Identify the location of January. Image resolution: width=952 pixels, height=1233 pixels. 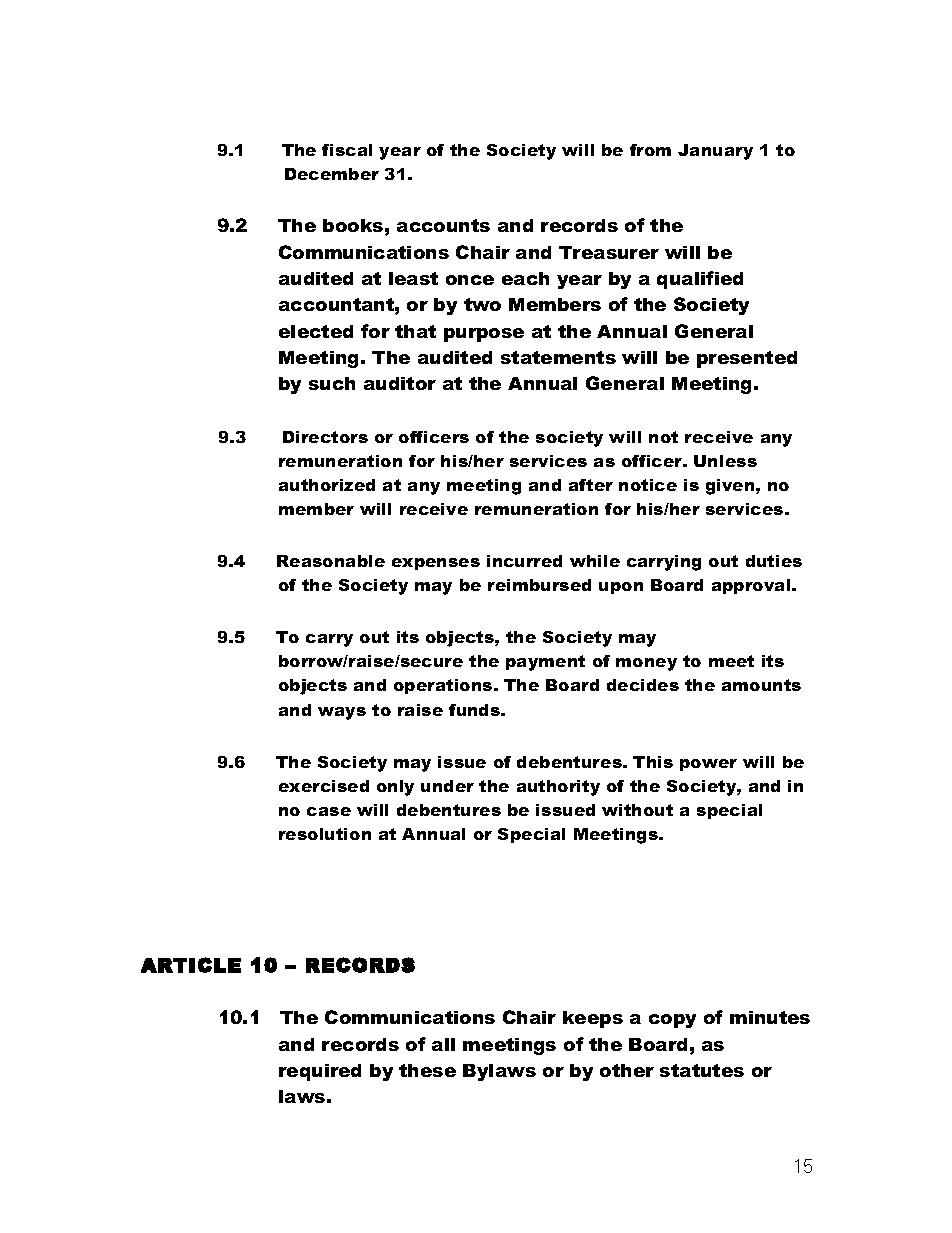
(715, 152).
